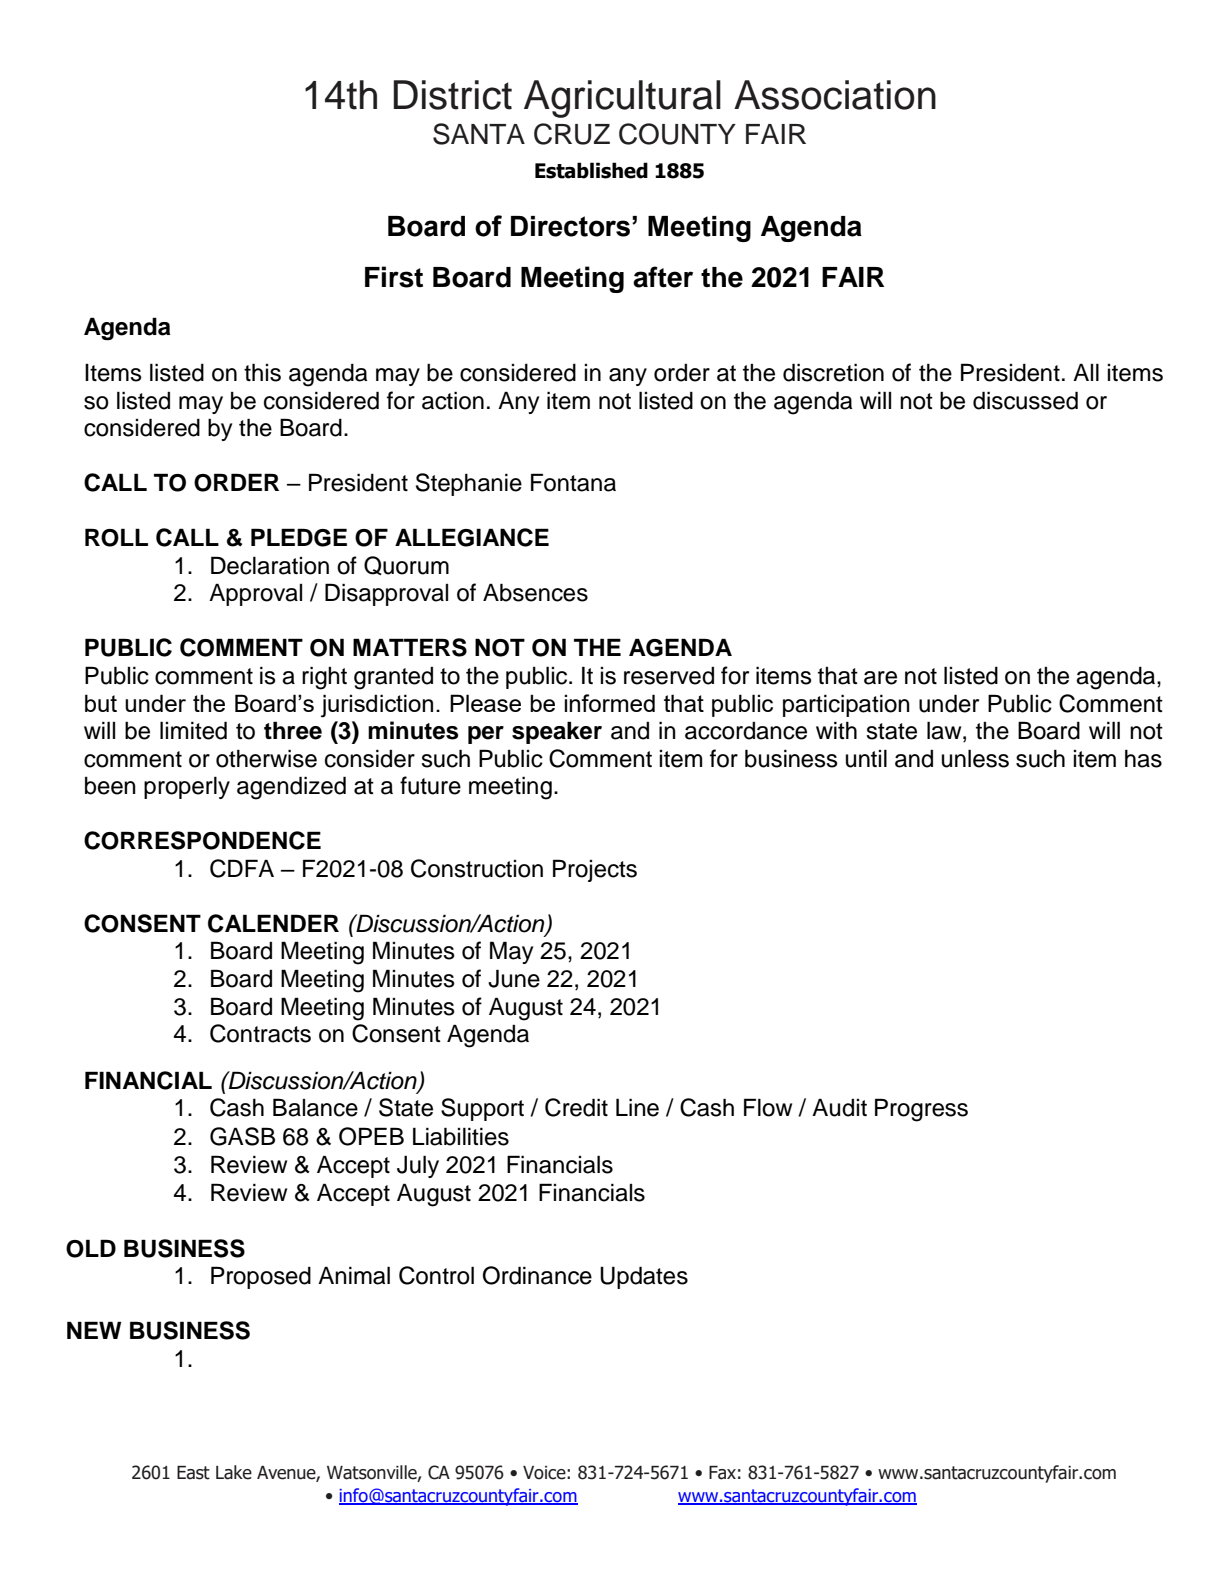  Describe the element at coordinates (452, 95) in the screenshot. I see `District` at that location.
